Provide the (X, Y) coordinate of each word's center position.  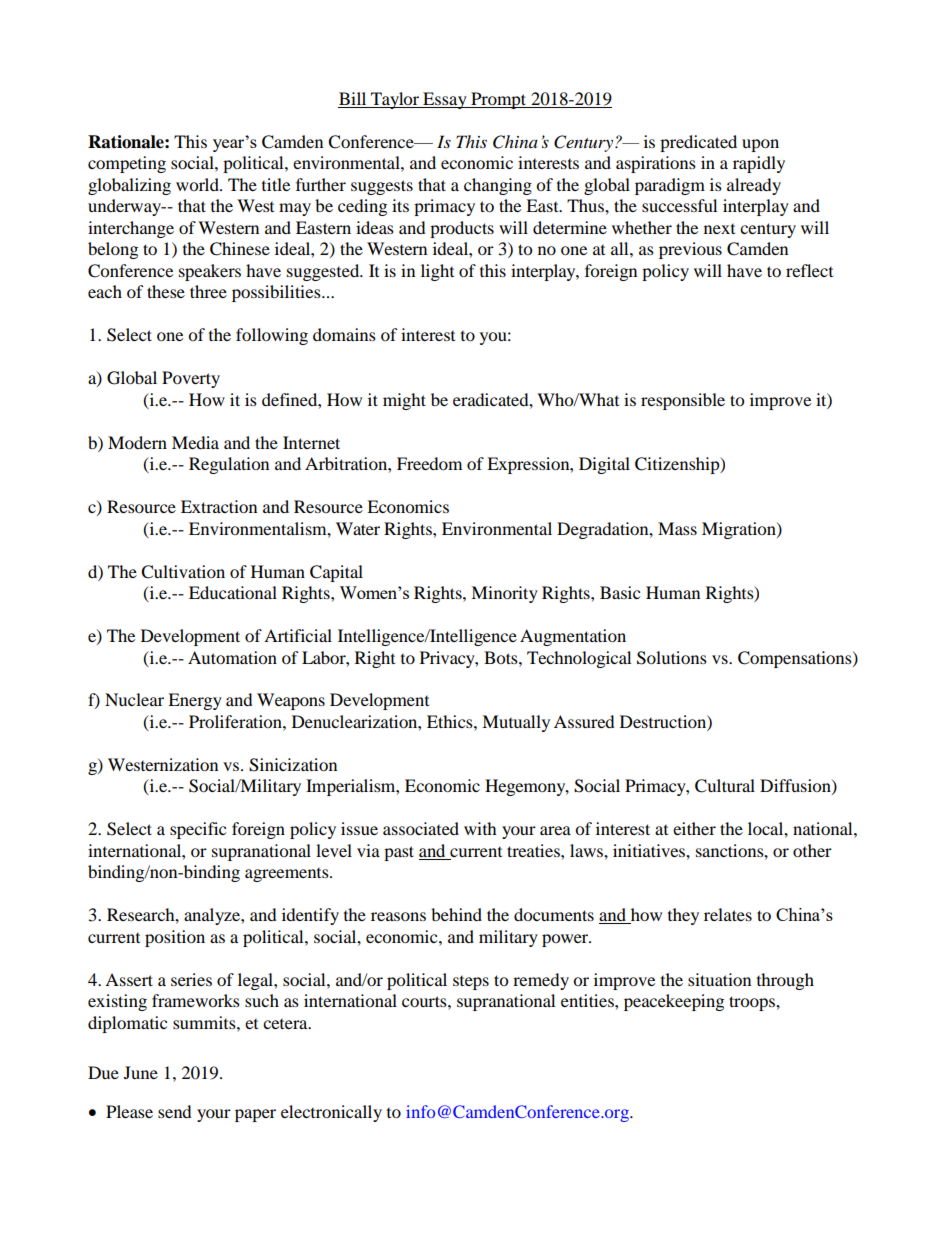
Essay (445, 100)
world (198, 184)
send (175, 1111)
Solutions (672, 658)
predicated (698, 143)
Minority (504, 594)
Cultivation (183, 572)
